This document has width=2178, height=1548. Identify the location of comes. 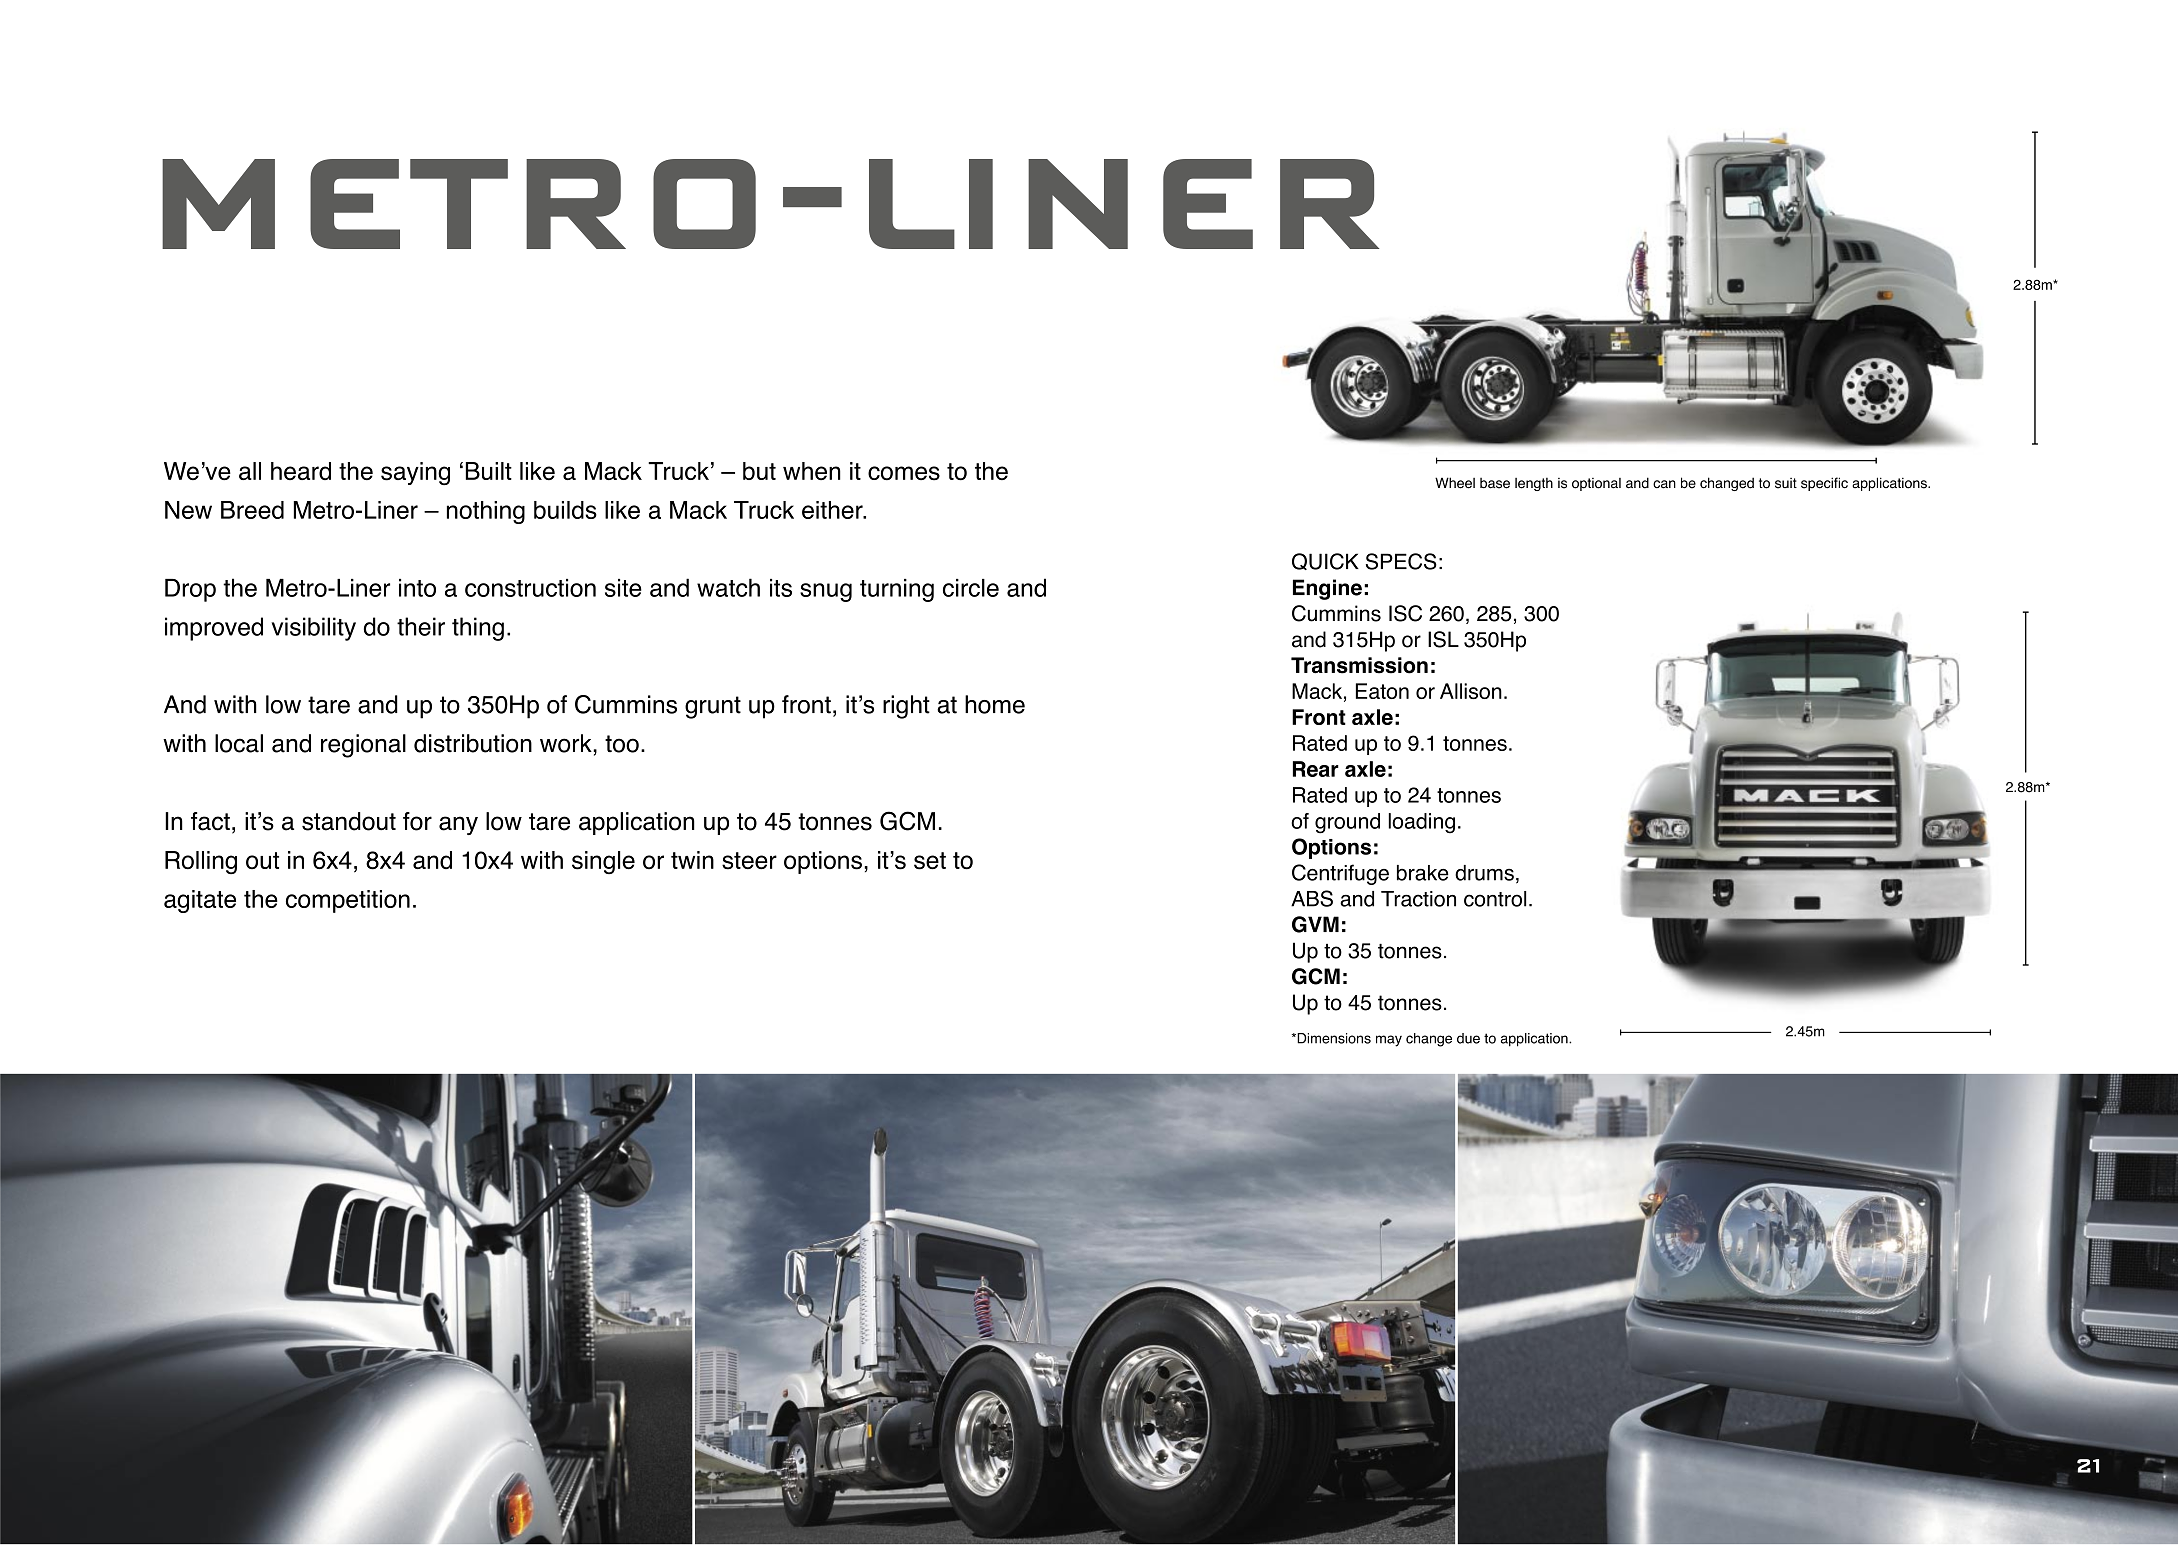
(904, 473).
